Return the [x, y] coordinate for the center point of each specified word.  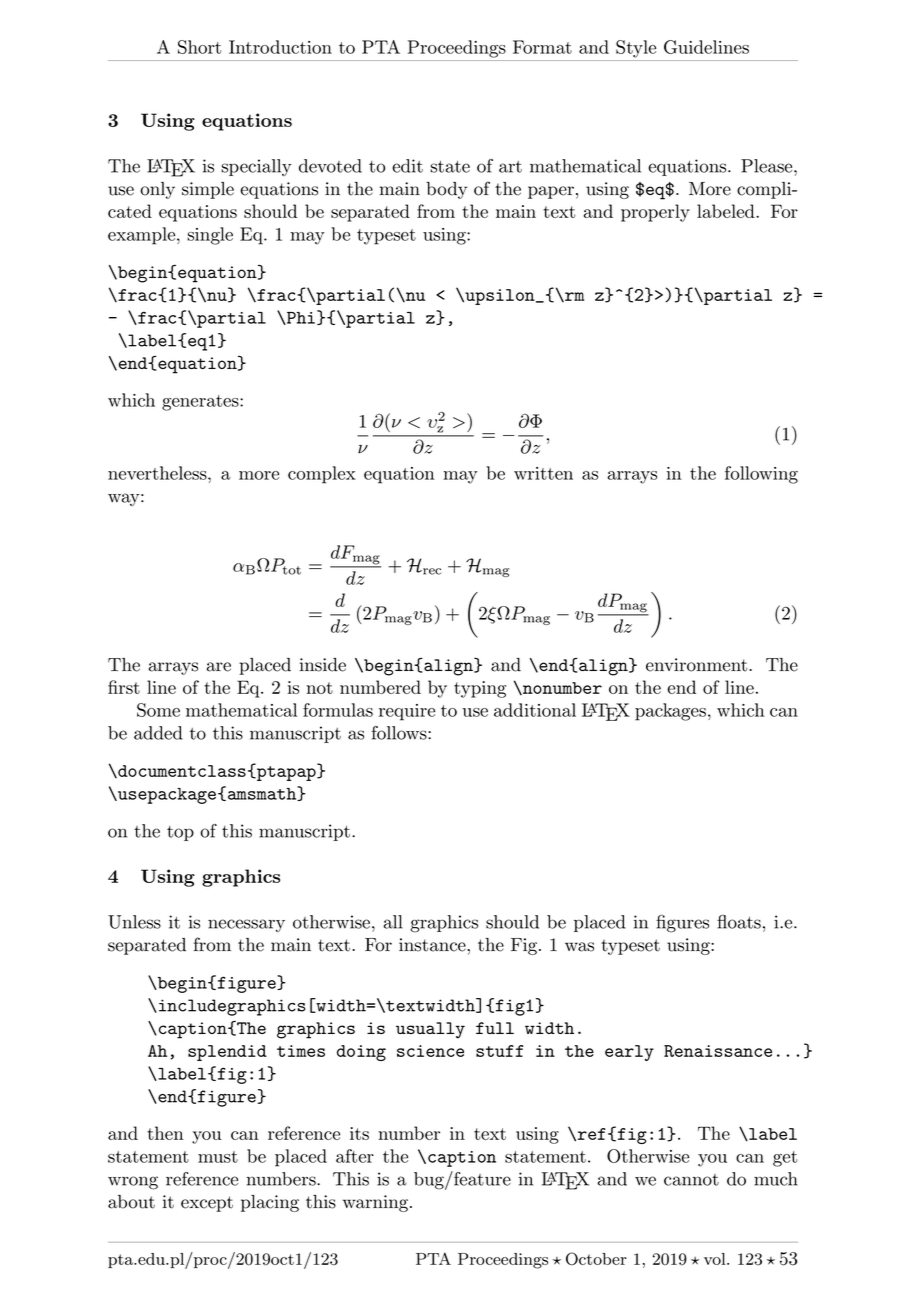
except [207, 1204]
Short [199, 47]
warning [375, 1203]
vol [716, 1259]
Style [636, 49]
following [761, 475]
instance [433, 945]
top [180, 833]
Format [542, 47]
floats [739, 922]
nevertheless [158, 473]
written [543, 473]
